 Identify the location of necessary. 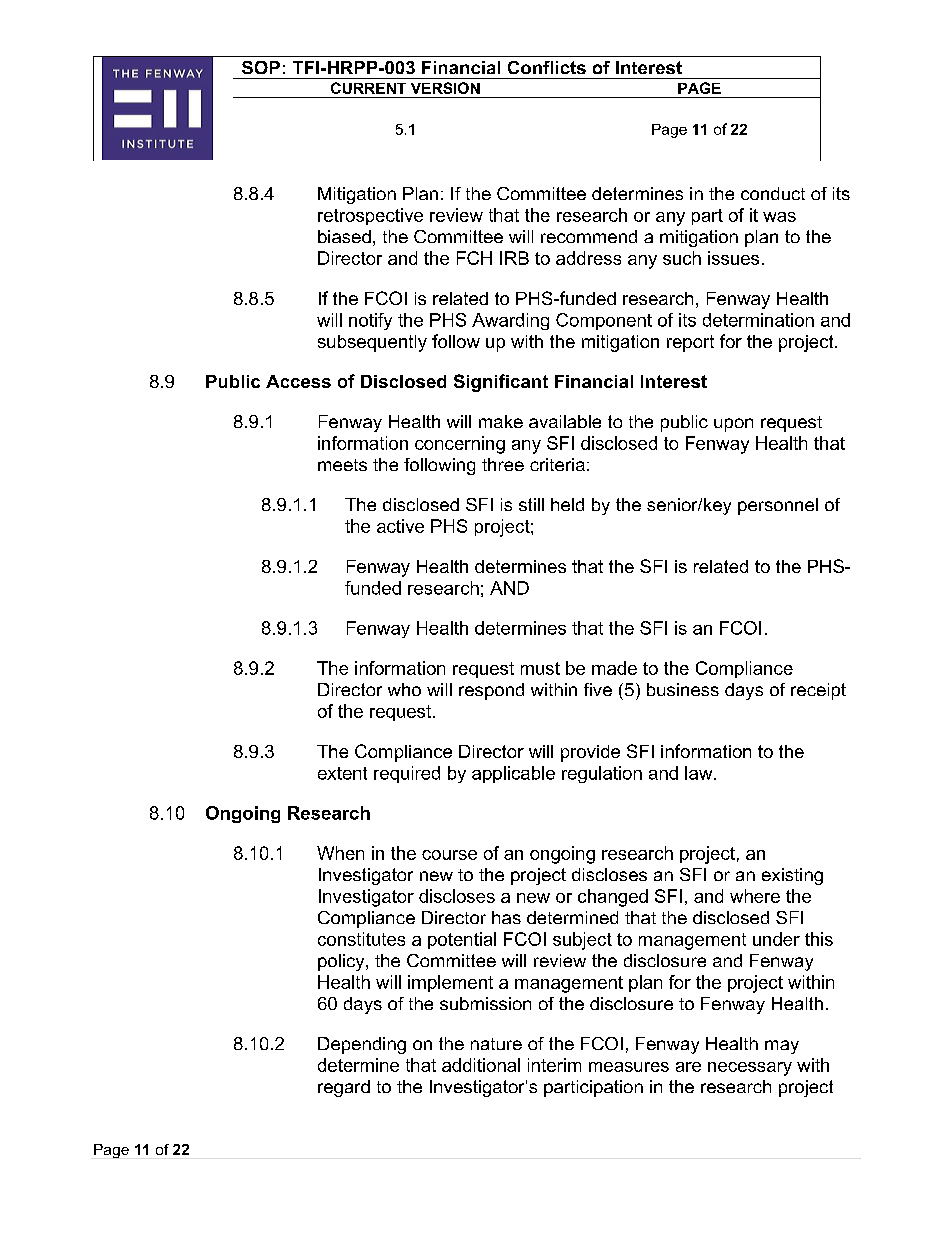
(750, 1069).
